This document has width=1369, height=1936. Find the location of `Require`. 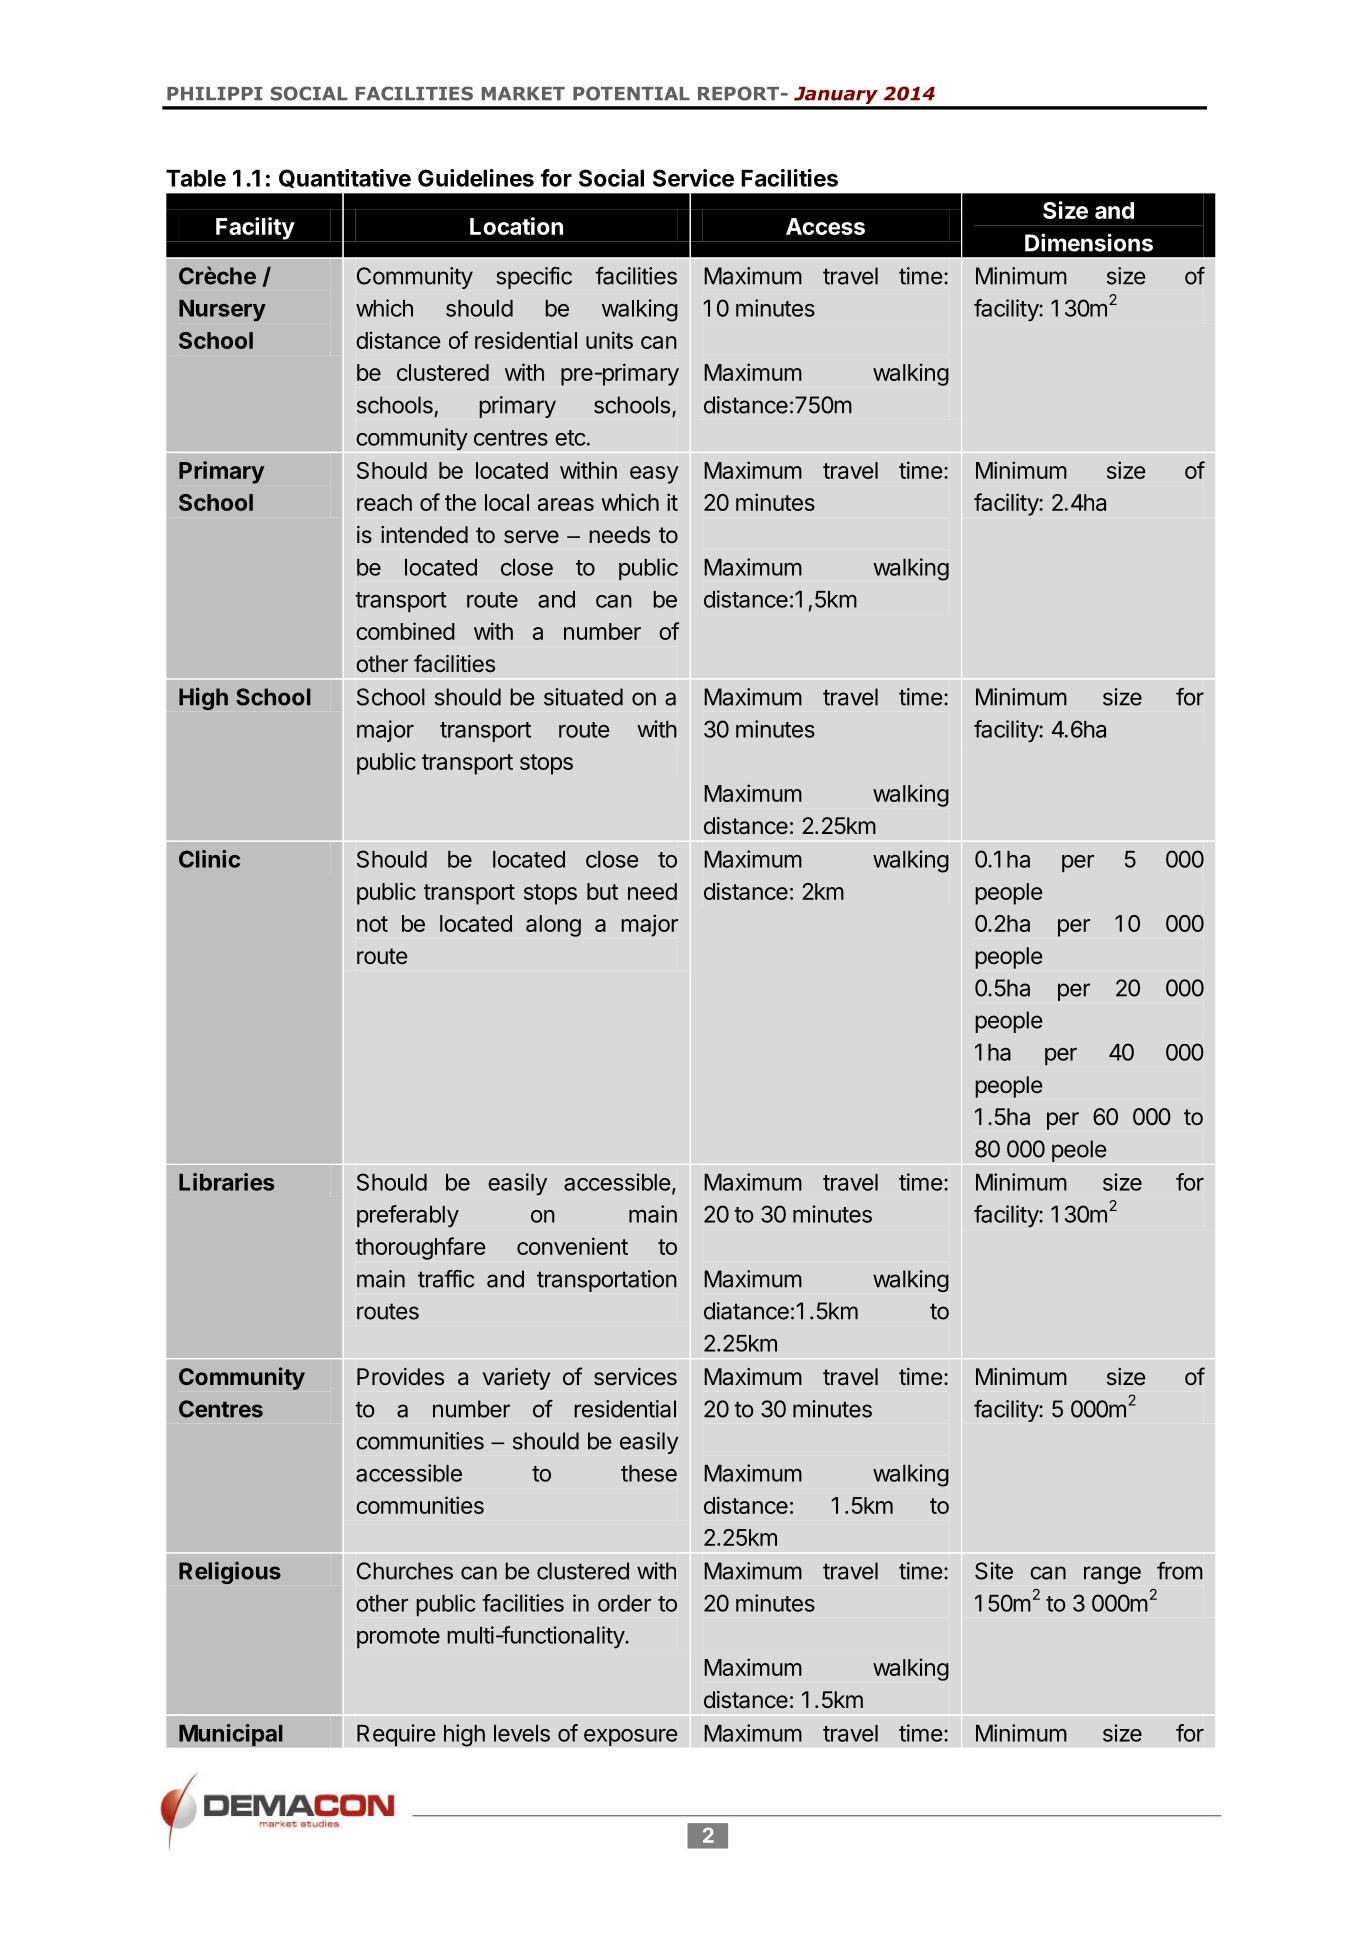

Require is located at coordinates (396, 1735).
